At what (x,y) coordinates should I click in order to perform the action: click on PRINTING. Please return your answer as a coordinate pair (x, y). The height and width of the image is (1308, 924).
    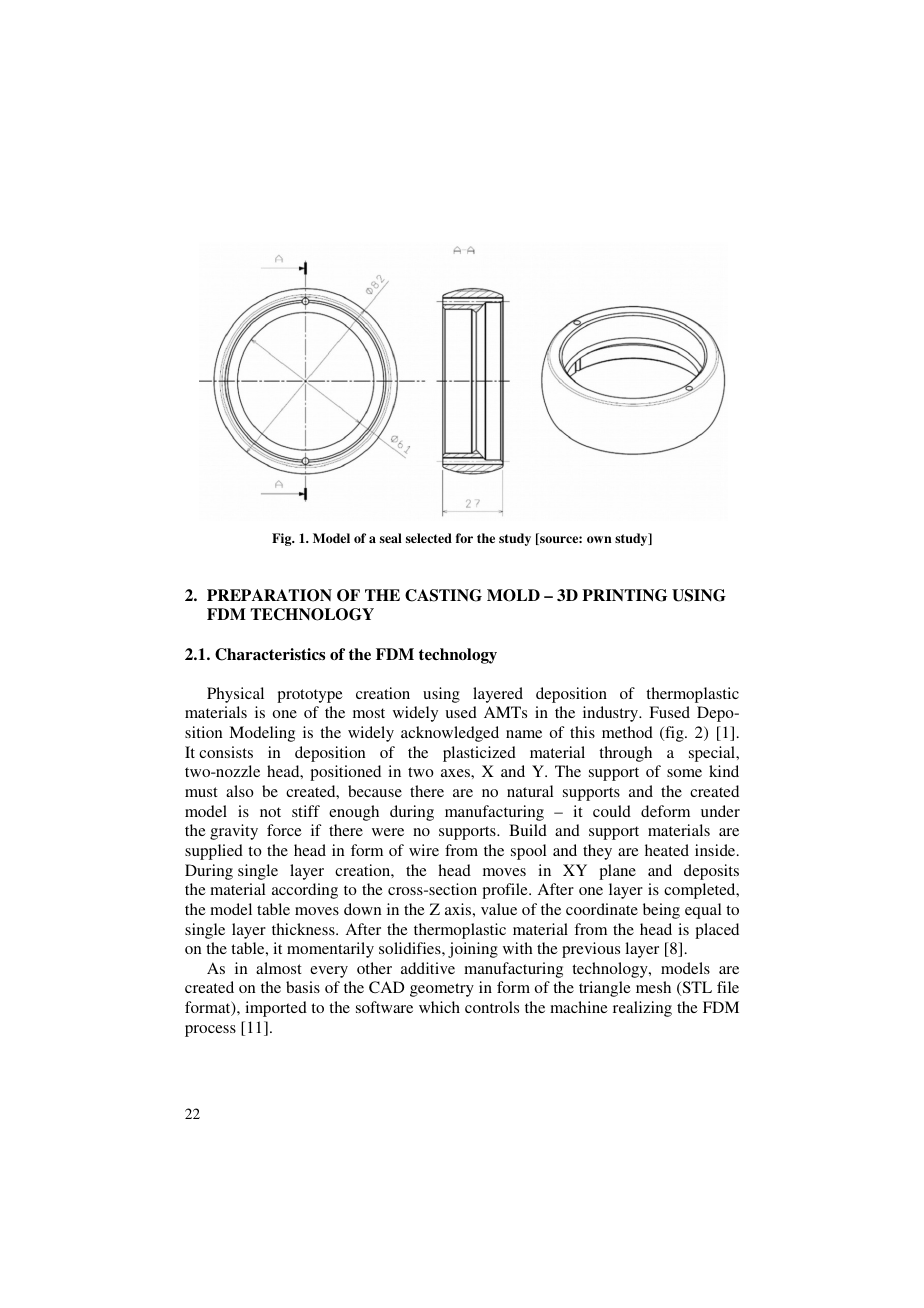
    Looking at the image, I should click on (625, 595).
